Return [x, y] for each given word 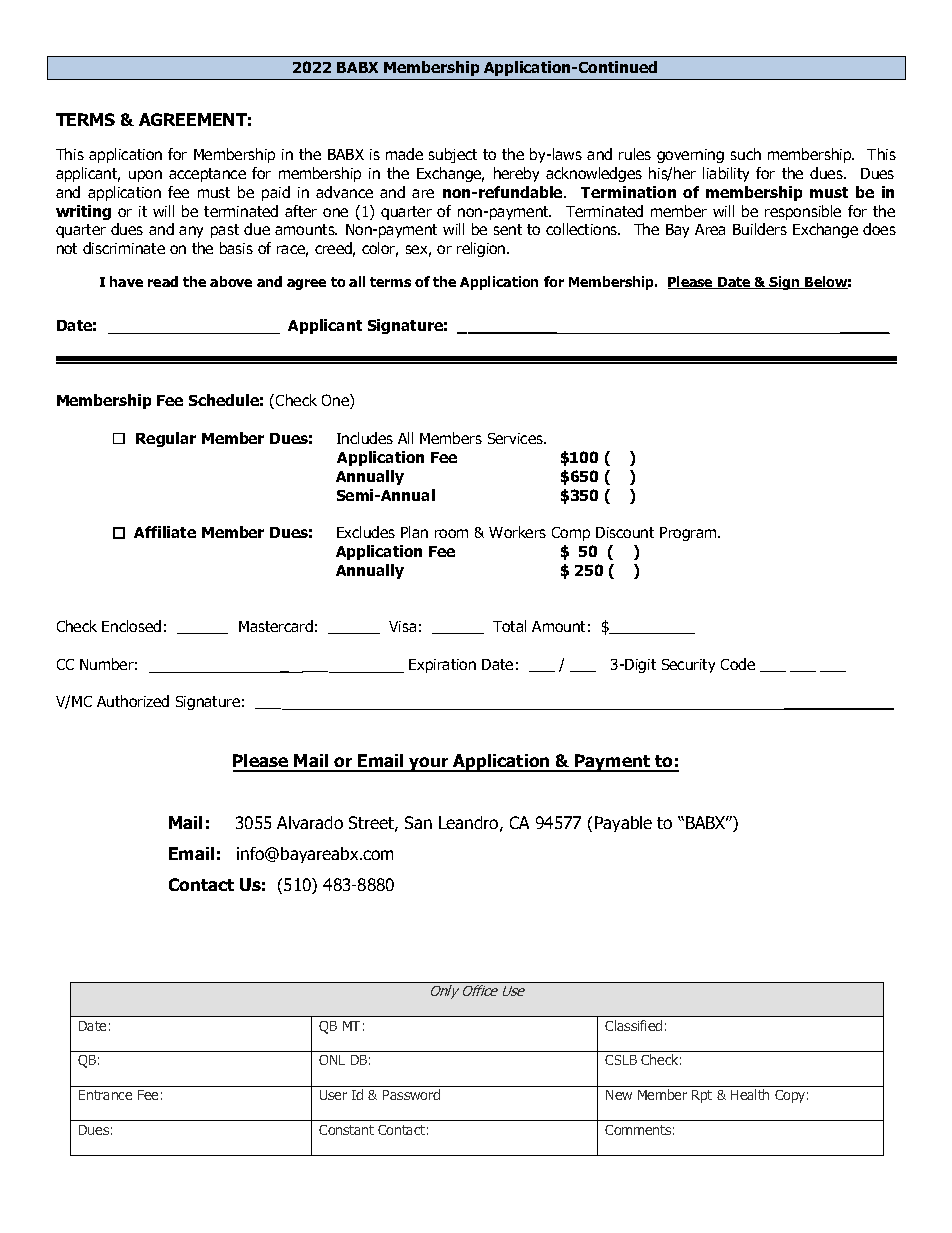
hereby [516, 174]
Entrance [105, 1095]
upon [145, 176]
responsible [803, 212]
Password [411, 1094]
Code [738, 664]
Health [750, 1094]
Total [509, 626]
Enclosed [131, 626]
